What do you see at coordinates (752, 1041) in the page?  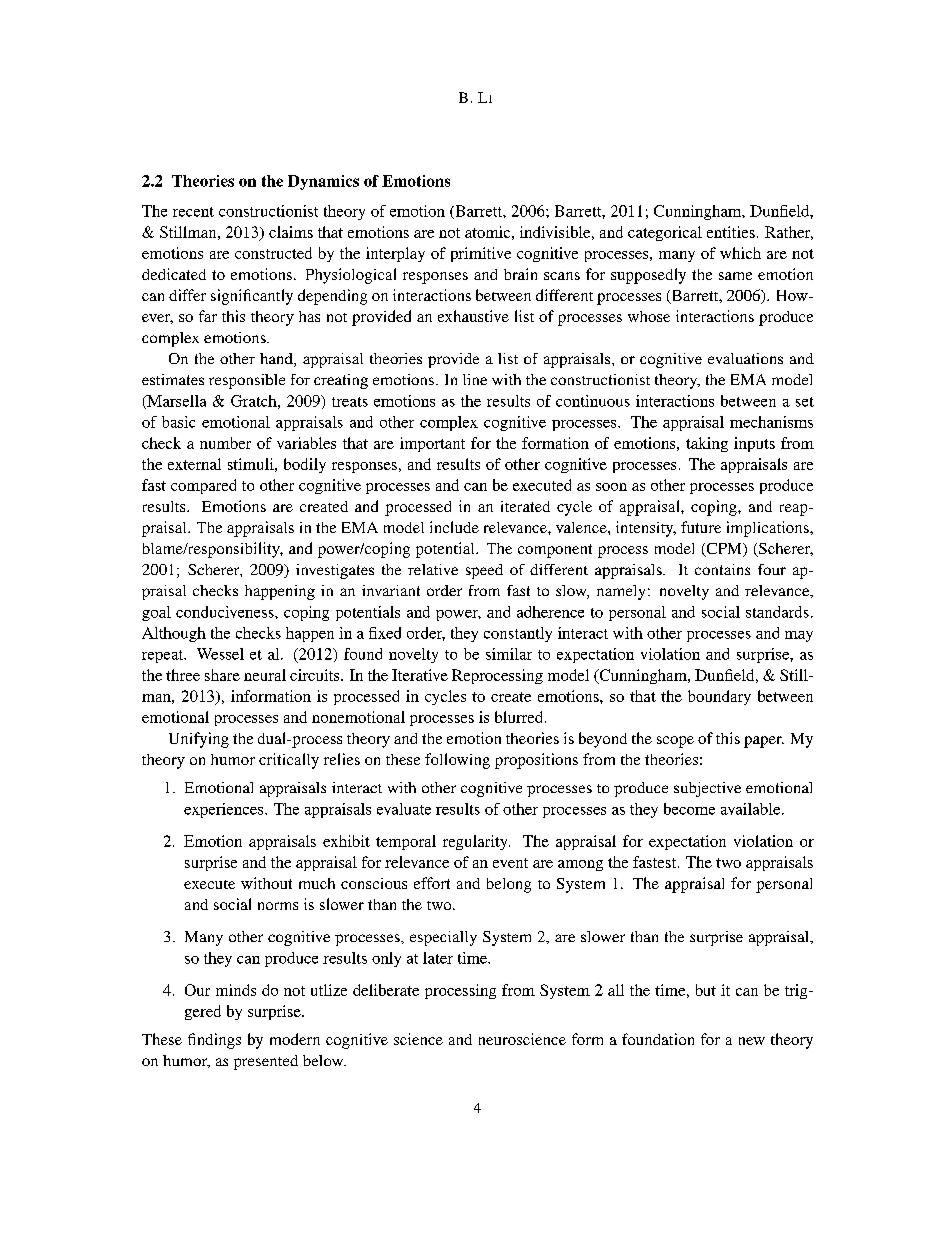 I see `new` at bounding box center [752, 1041].
